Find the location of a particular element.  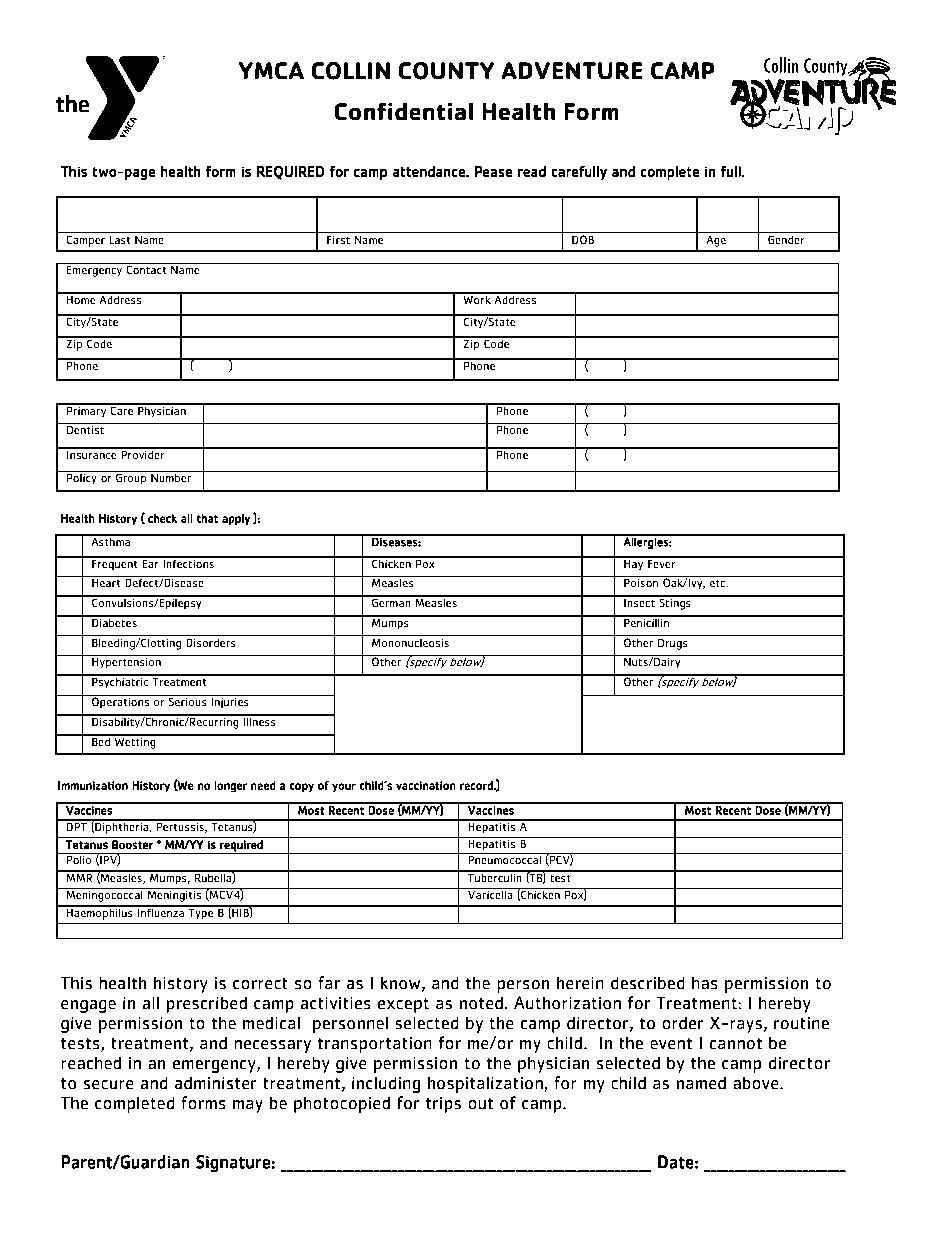

Drugs is located at coordinates (672, 644).
